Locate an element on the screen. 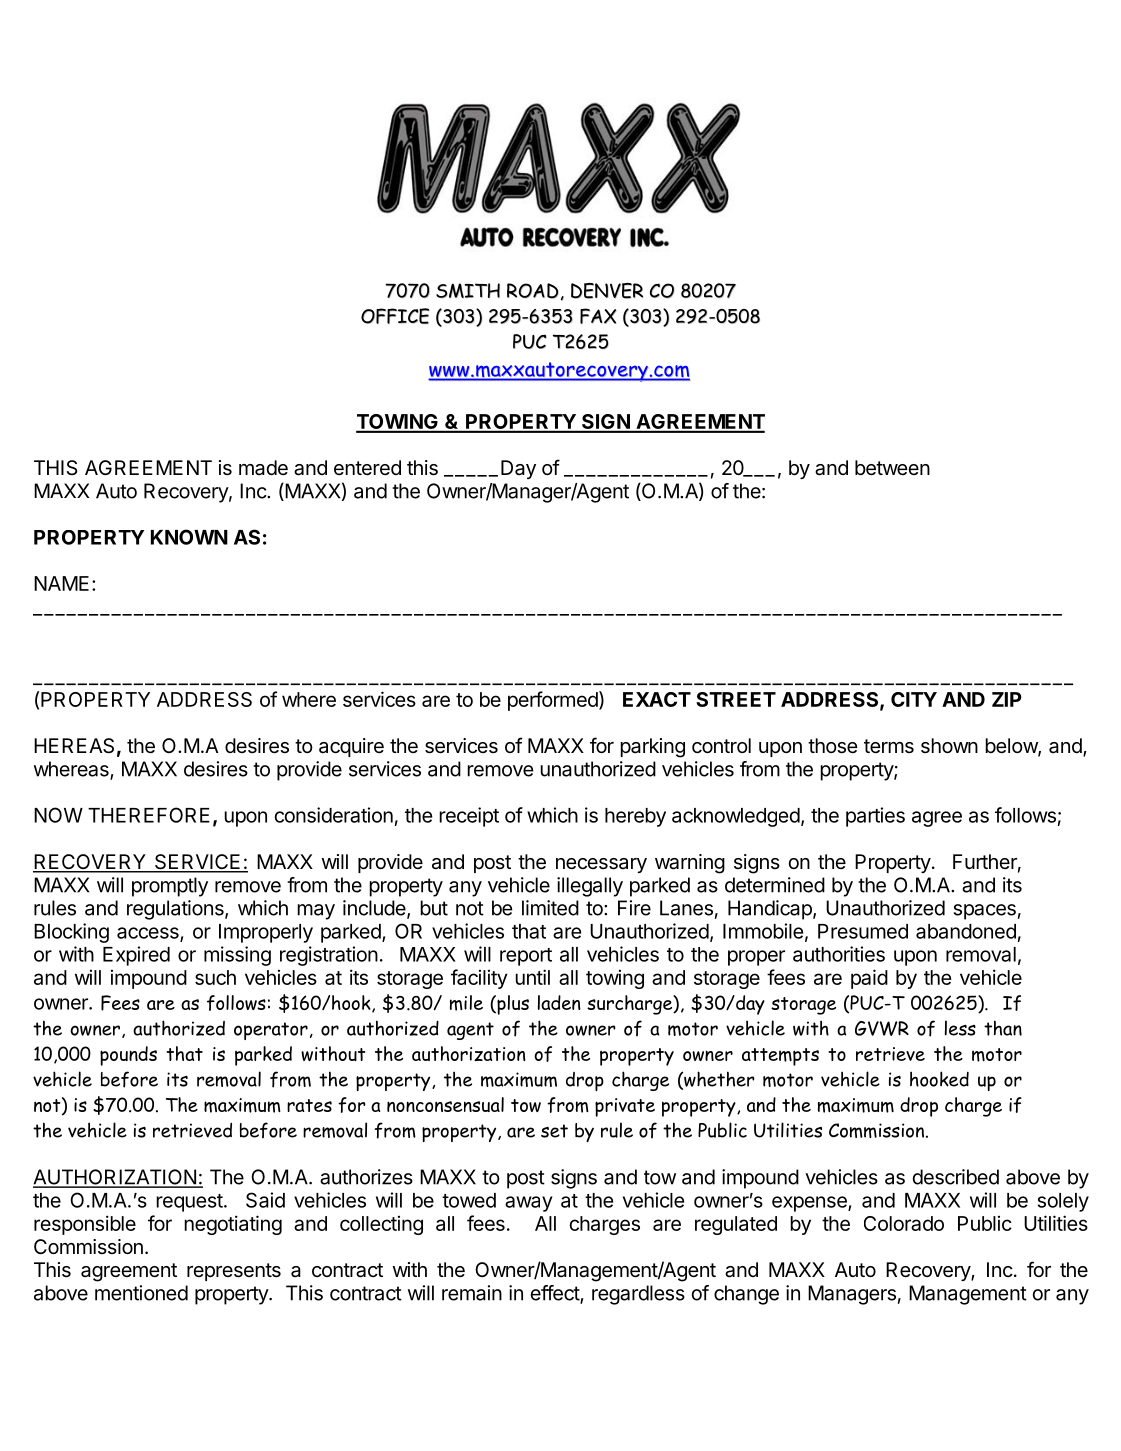 Image resolution: width=1121 pixels, height=1451 pixels. acquire is located at coordinates (351, 747).
